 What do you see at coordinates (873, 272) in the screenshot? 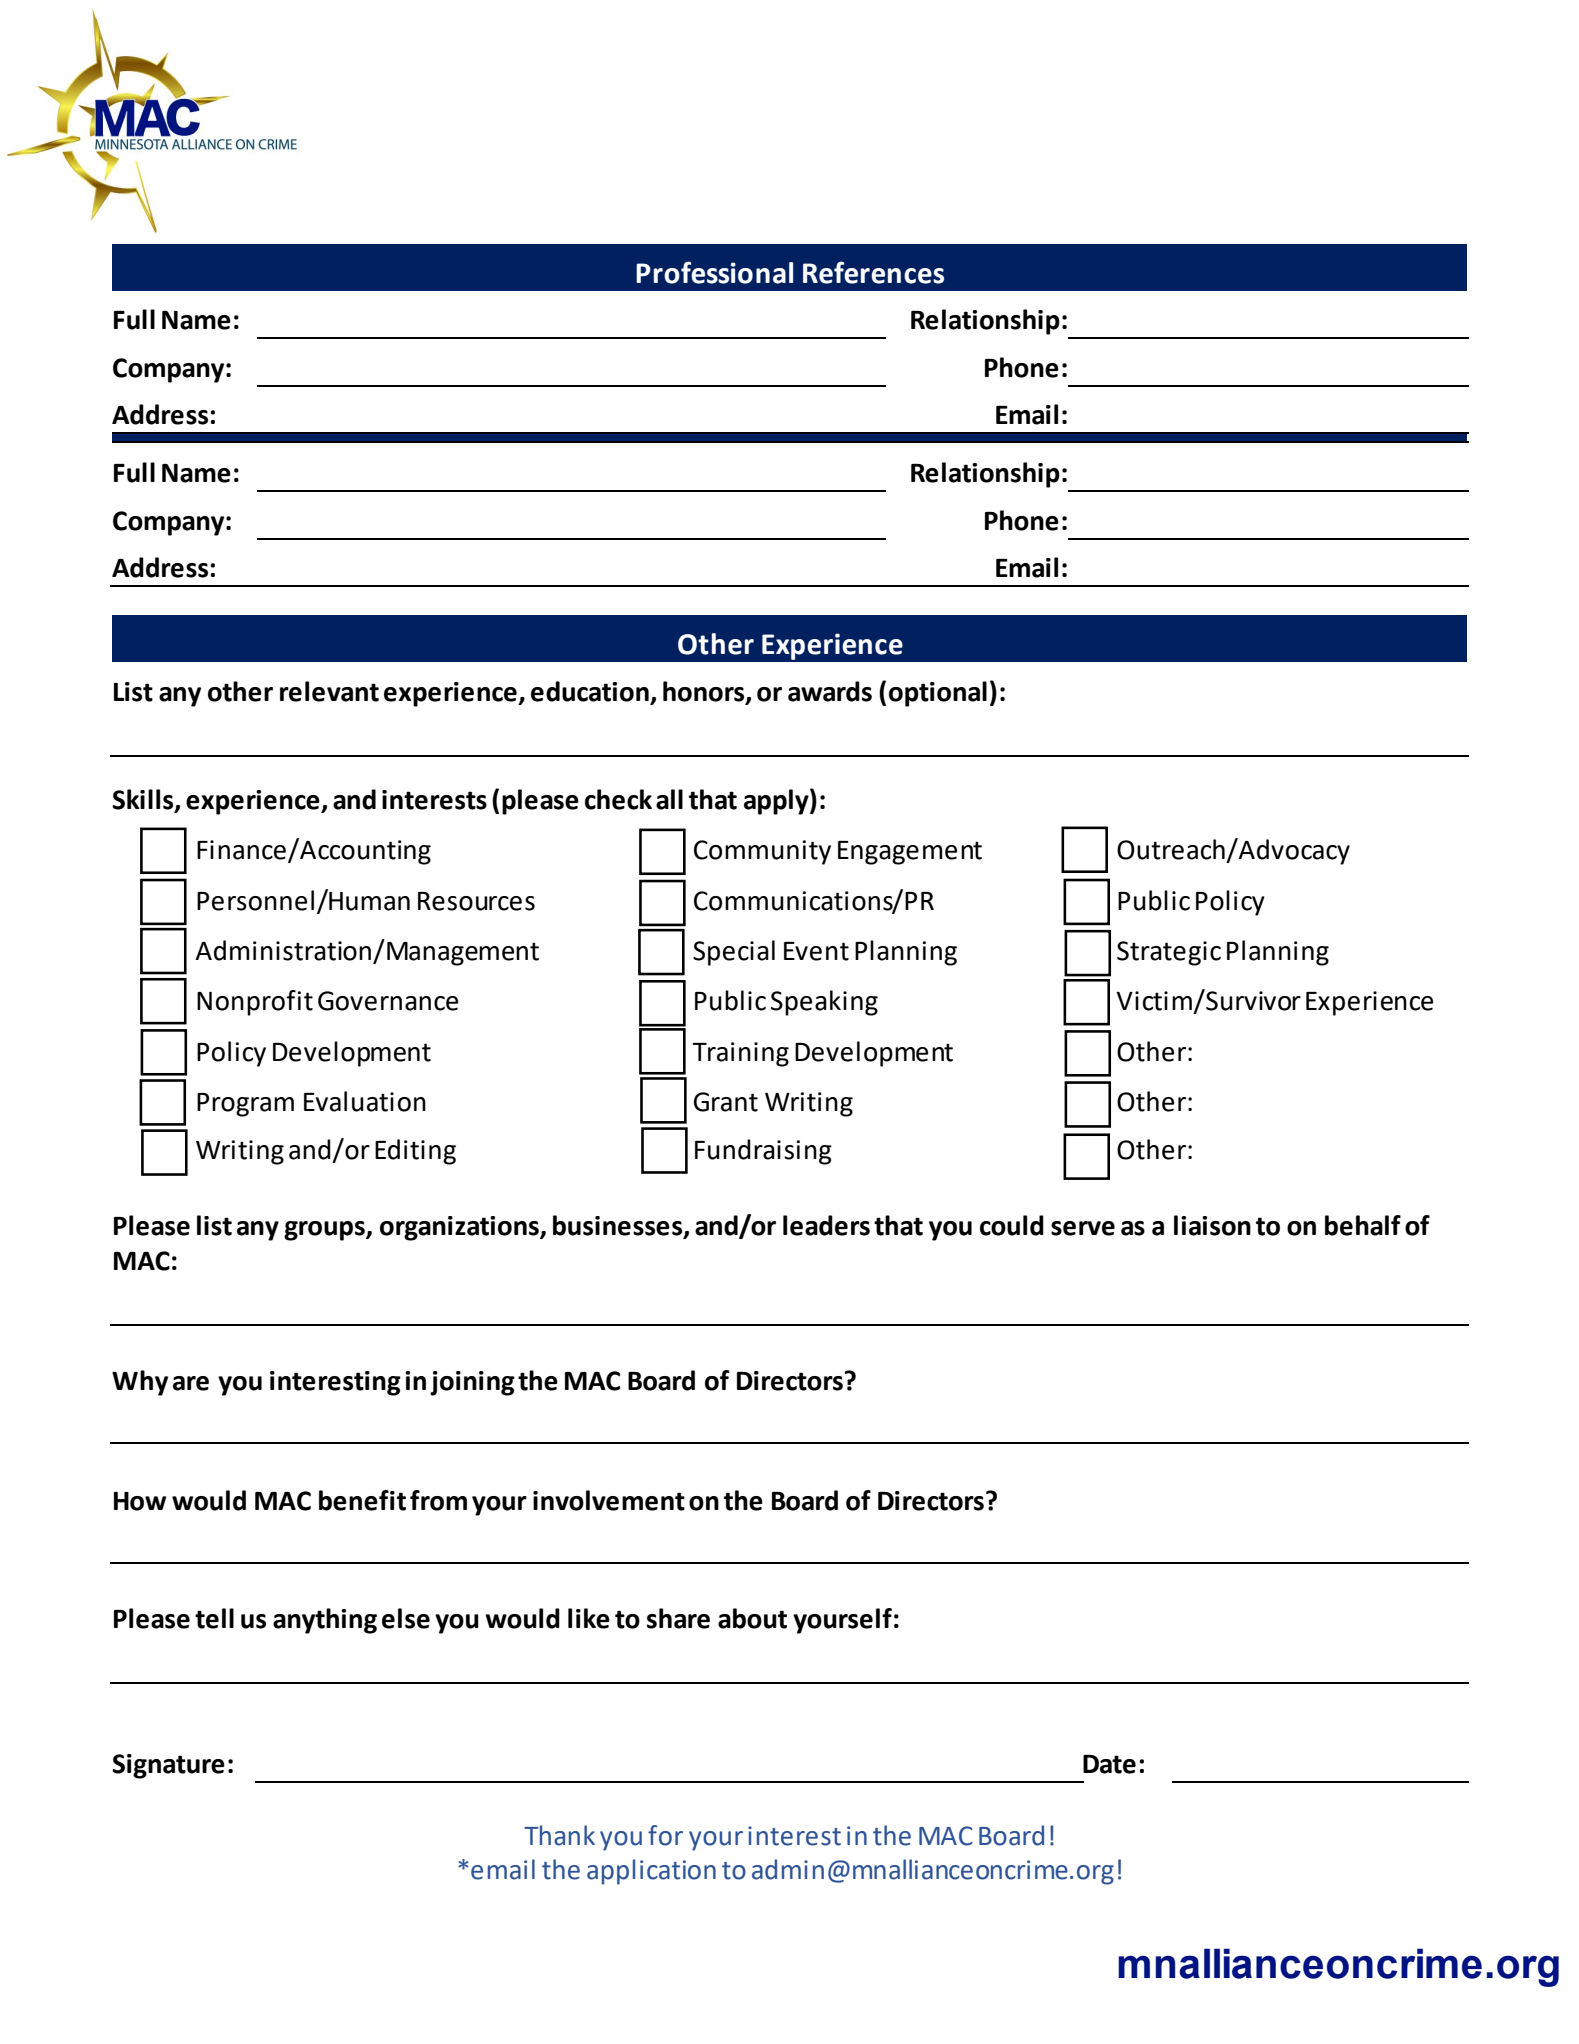
I see `References` at bounding box center [873, 272].
